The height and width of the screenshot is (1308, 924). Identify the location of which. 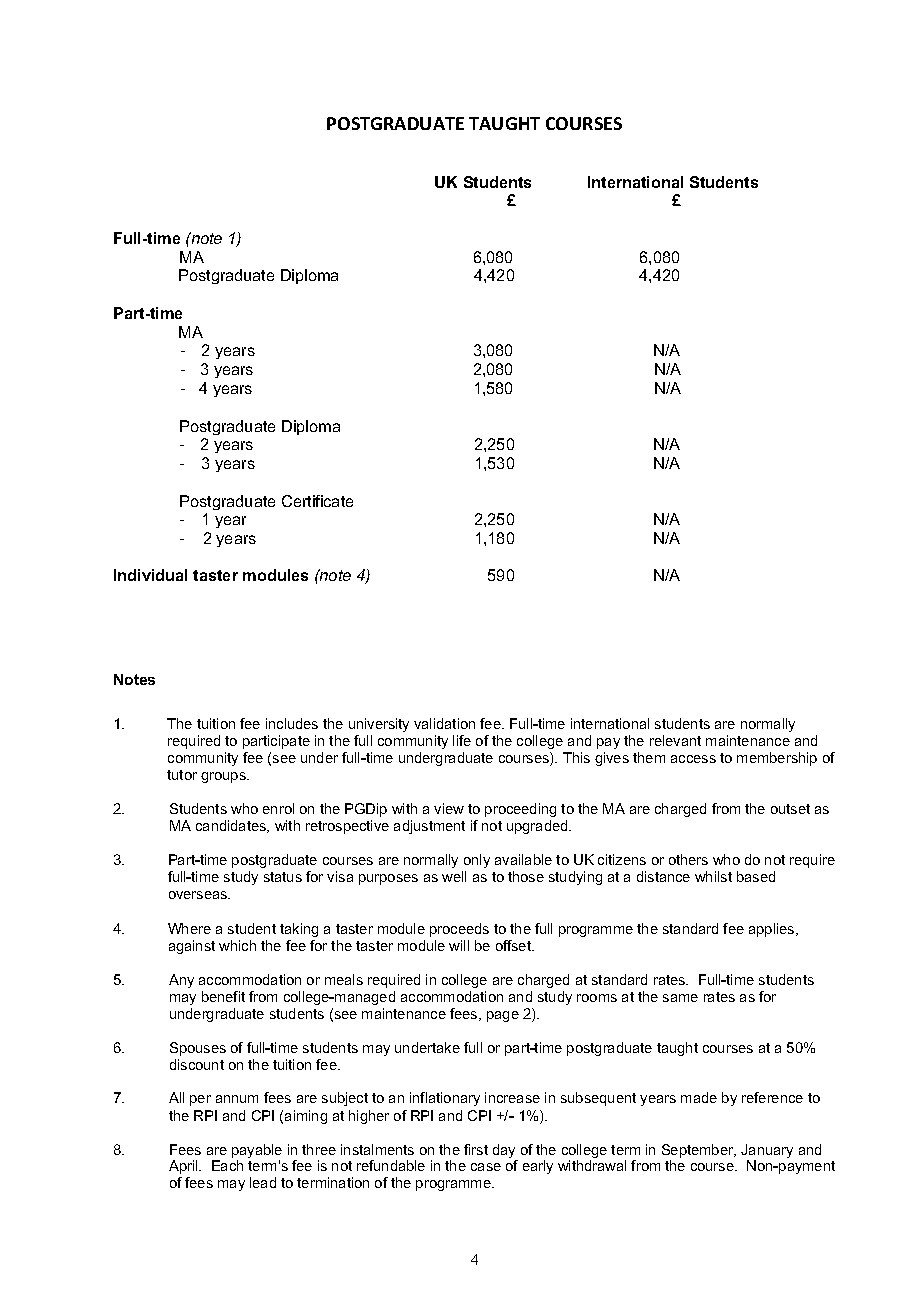
(237, 945).
